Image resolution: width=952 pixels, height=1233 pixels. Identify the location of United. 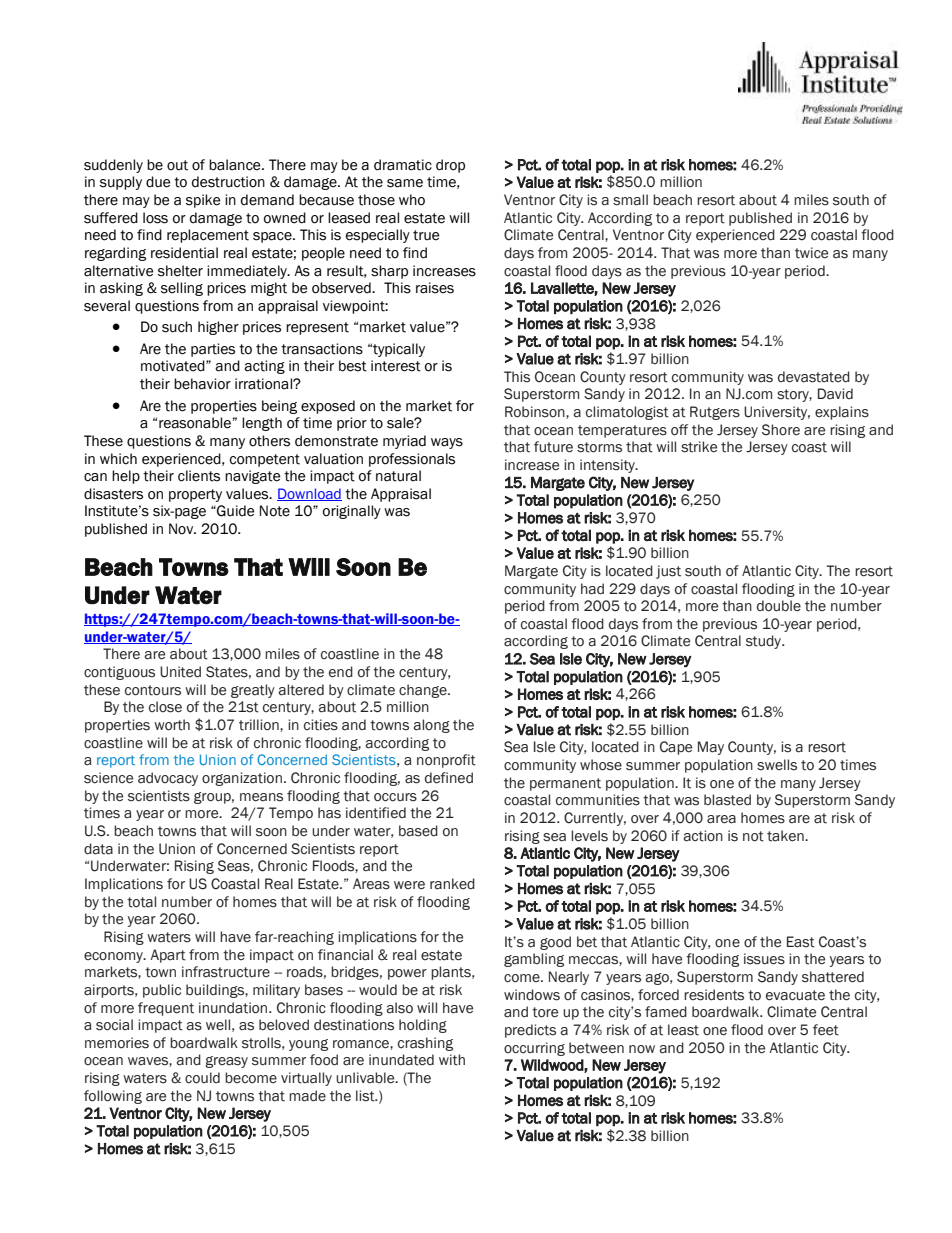
(180, 672).
